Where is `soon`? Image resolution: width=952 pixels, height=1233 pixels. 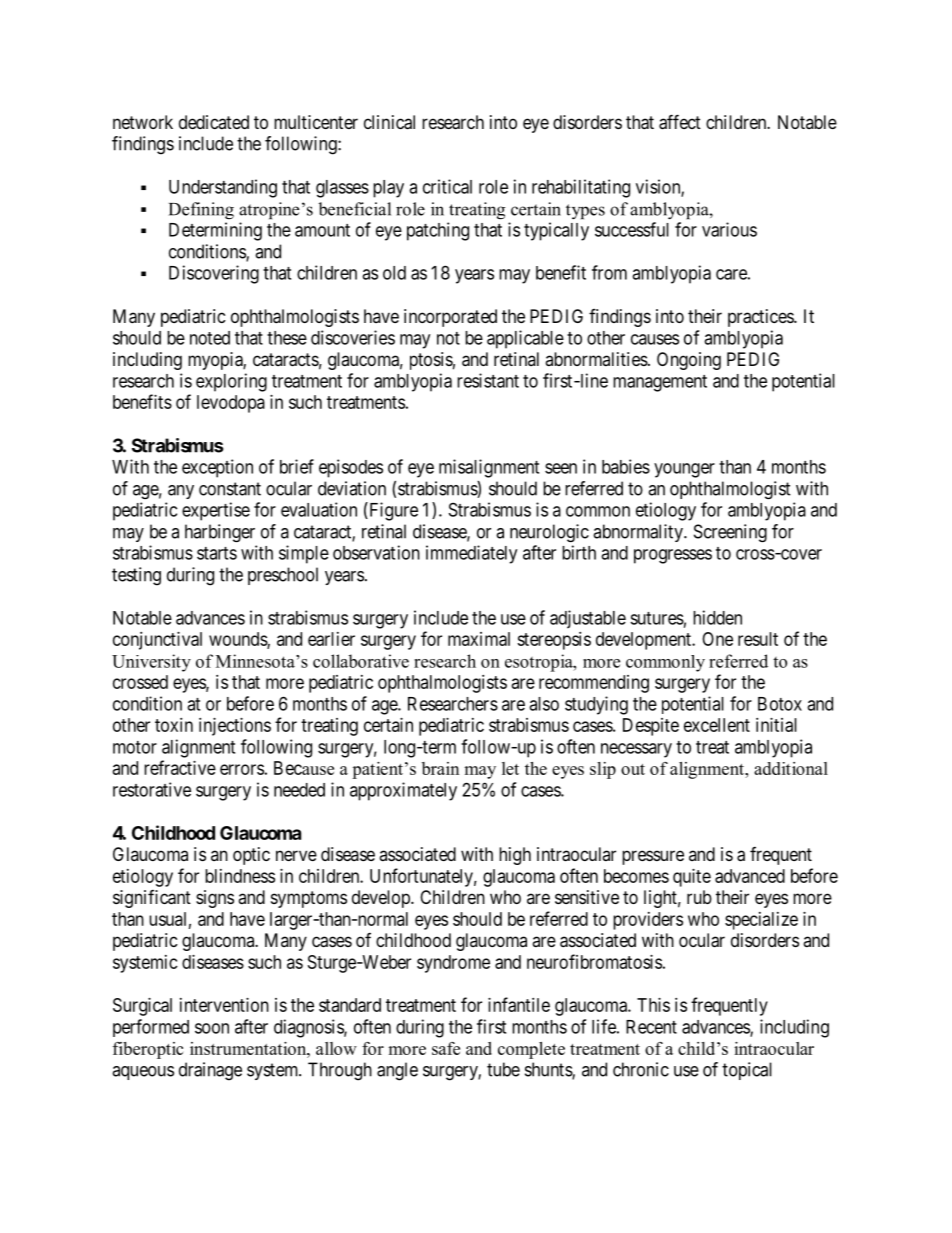 soon is located at coordinates (212, 1028).
